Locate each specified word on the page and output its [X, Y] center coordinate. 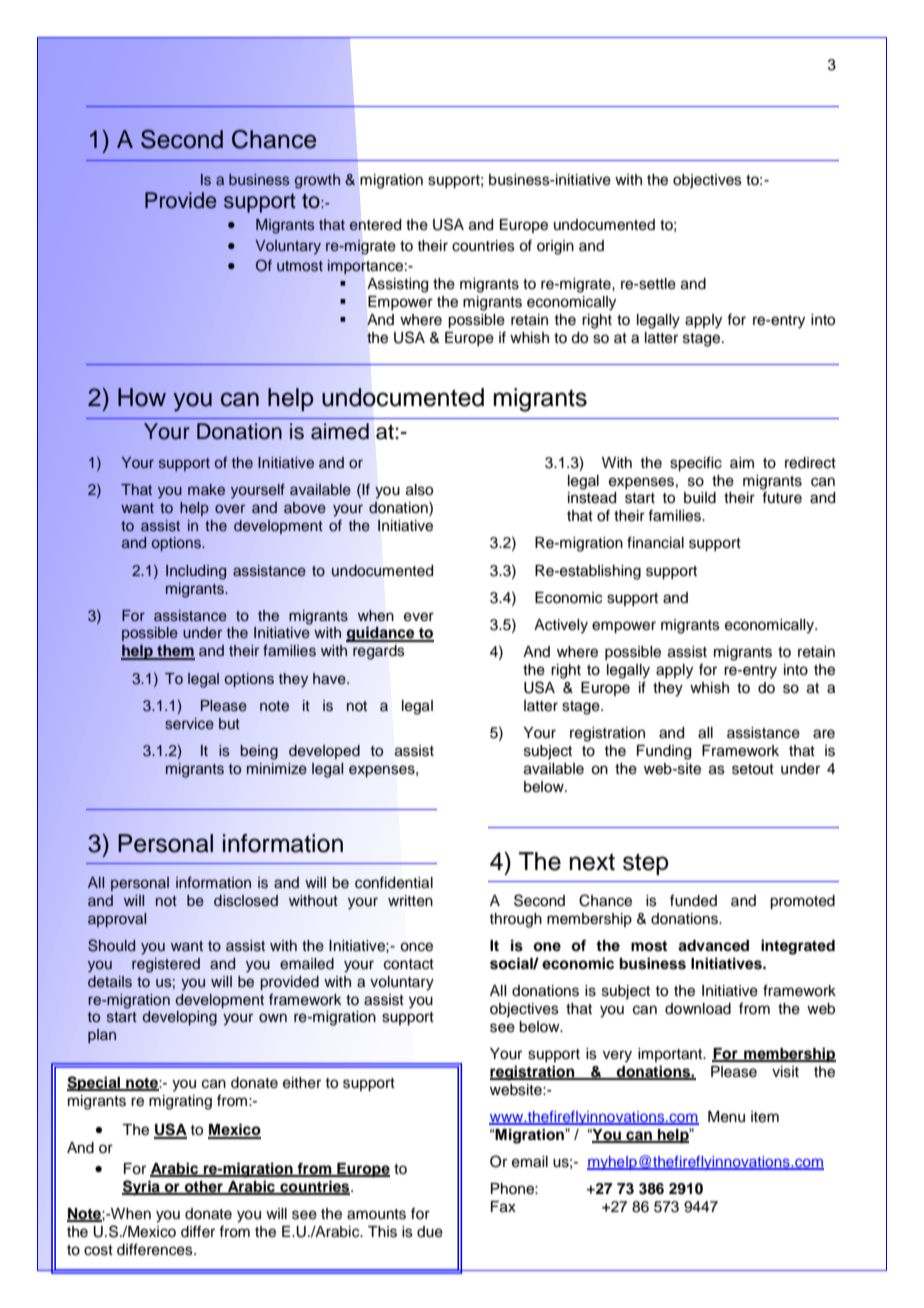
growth [317, 181]
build [700, 498]
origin [555, 247]
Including [196, 572]
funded [693, 900]
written [410, 901]
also [419, 490]
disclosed [246, 901]
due [430, 1232]
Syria [142, 1188]
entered [375, 225]
